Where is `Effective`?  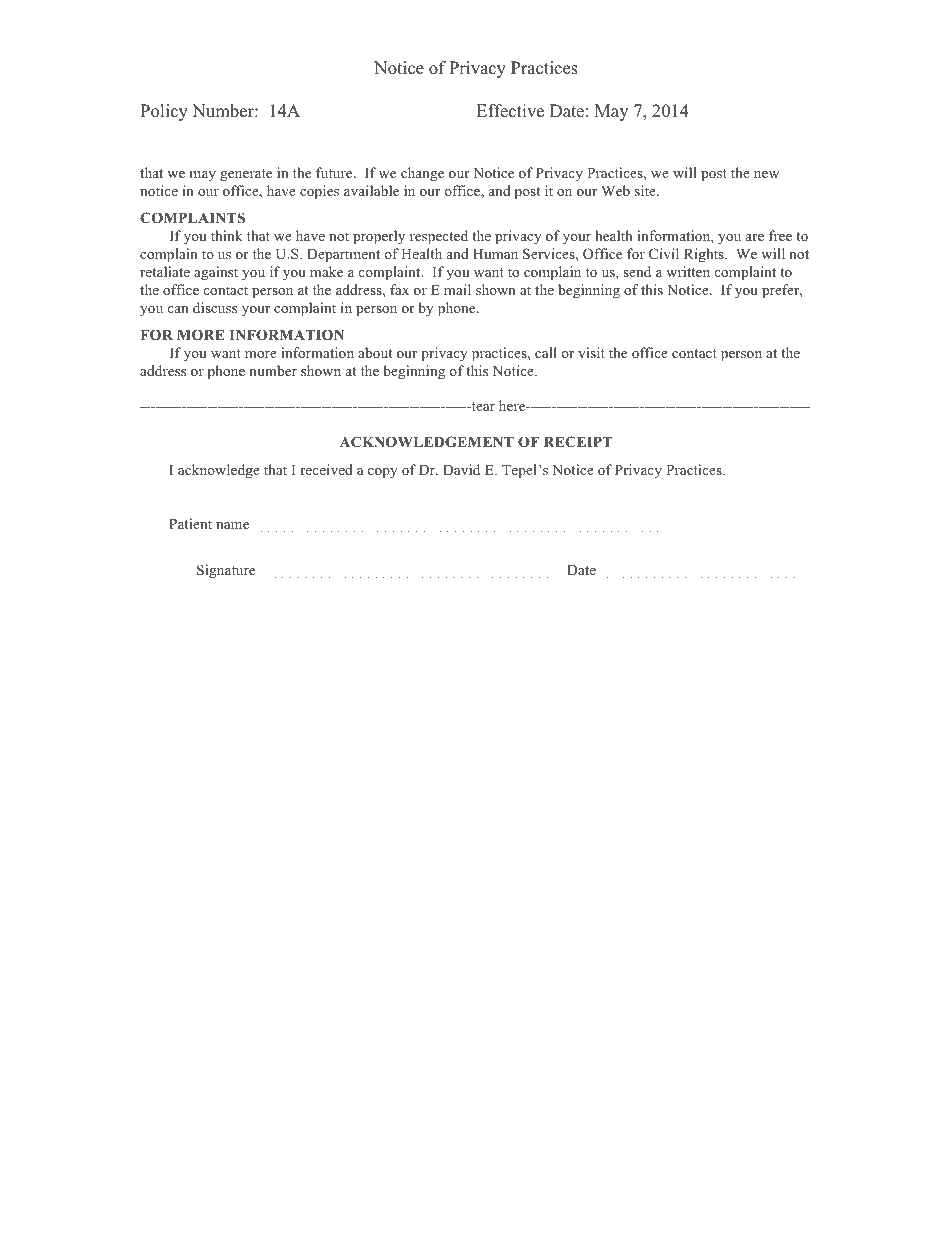 Effective is located at coordinates (510, 111).
